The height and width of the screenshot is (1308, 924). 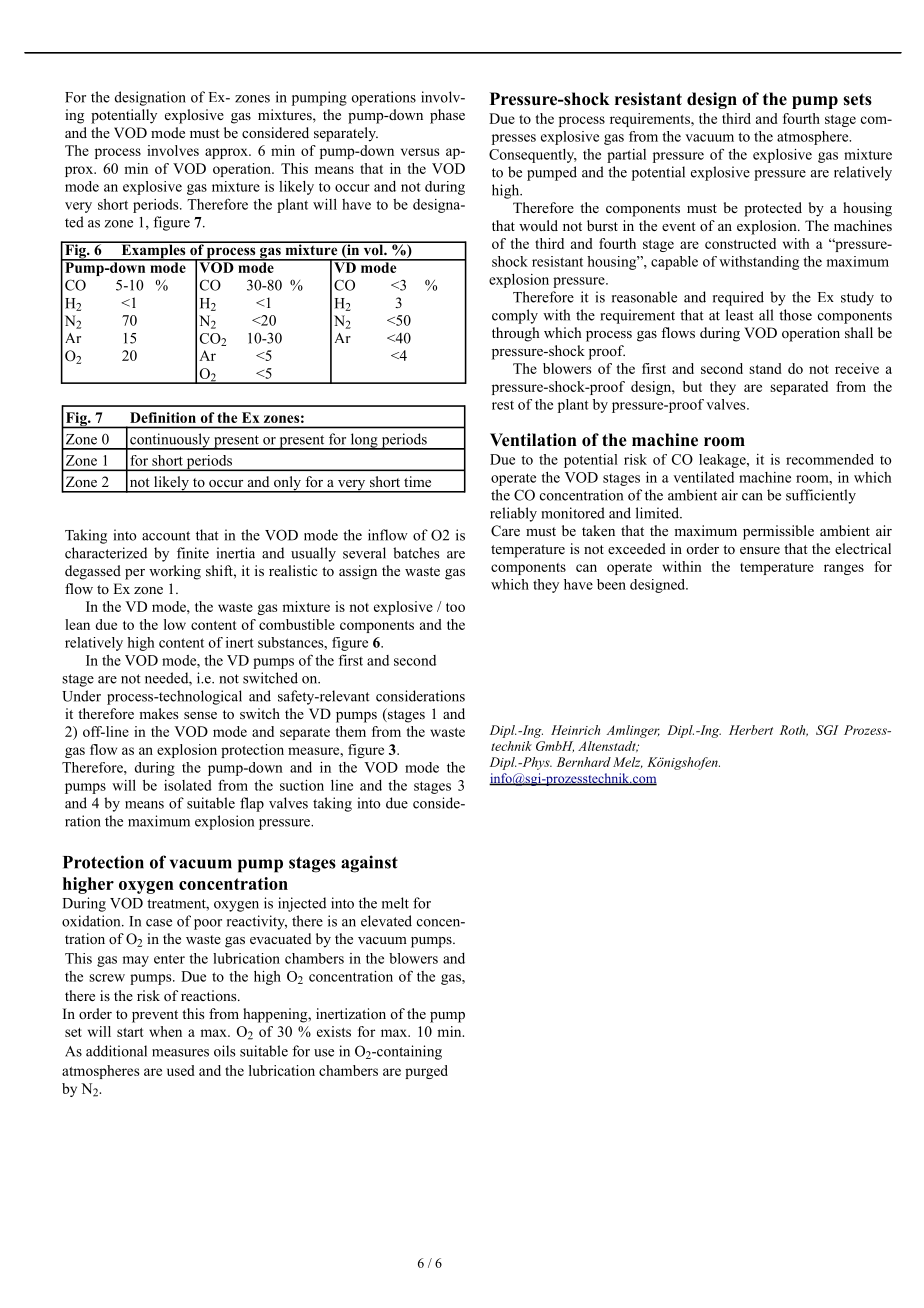 What do you see at coordinates (165, 1031) in the screenshot?
I see `when` at bounding box center [165, 1031].
